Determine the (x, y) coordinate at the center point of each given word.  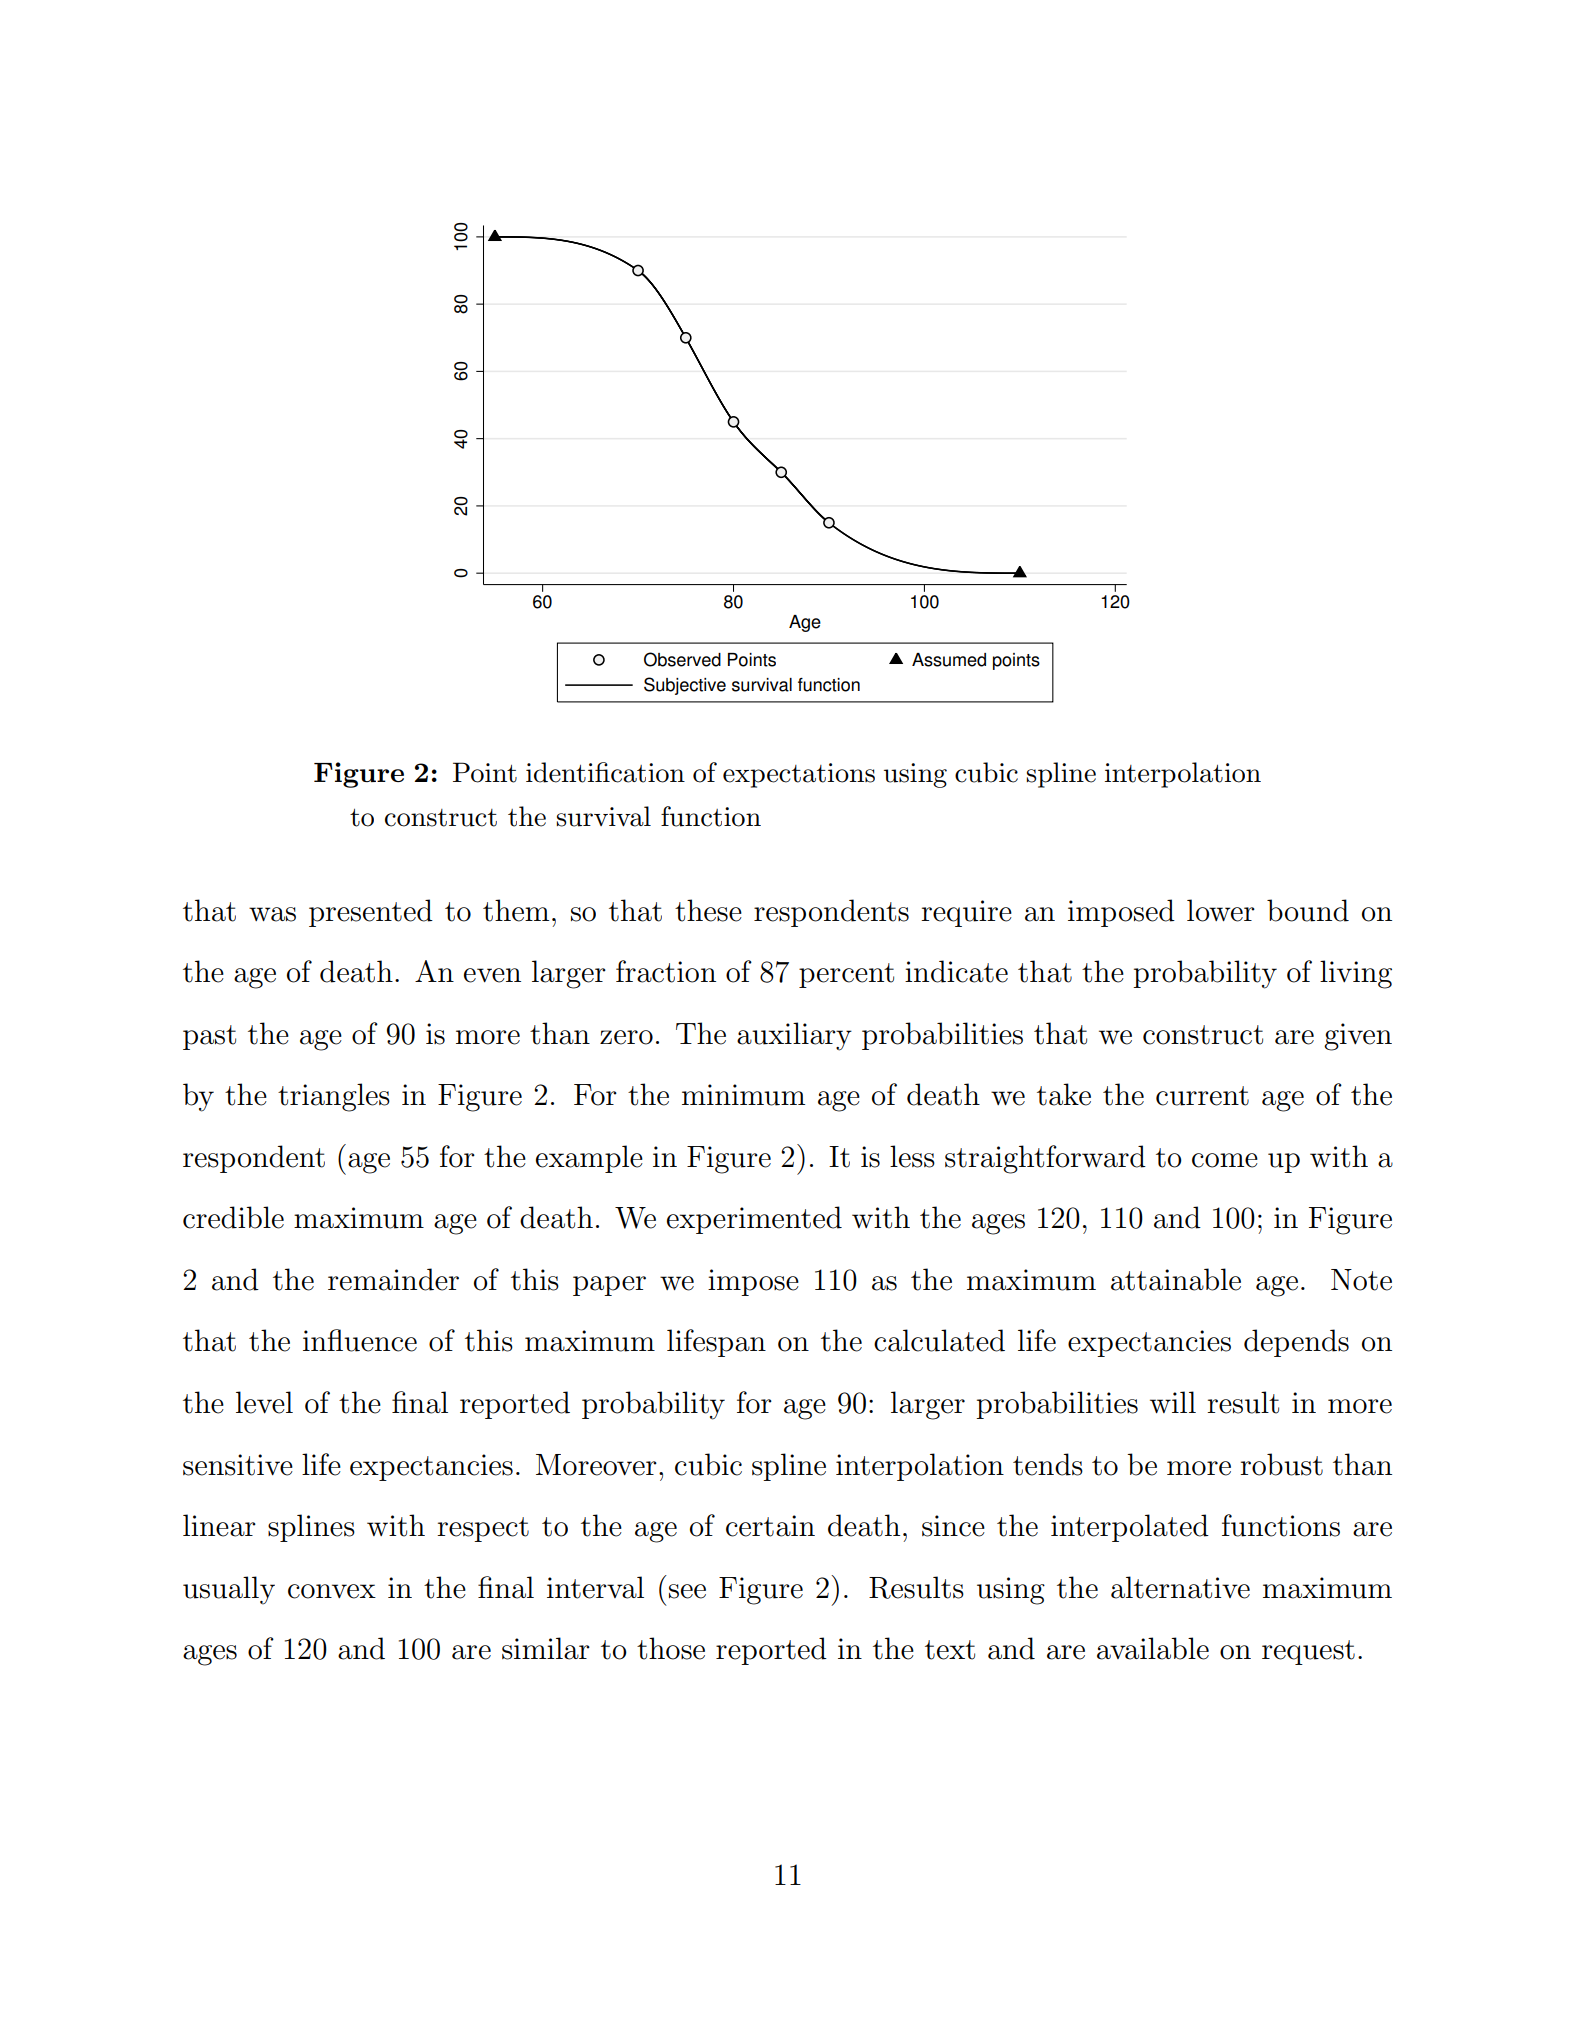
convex (332, 1591)
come (1225, 1160)
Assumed (949, 660)
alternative (1180, 1587)
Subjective (685, 686)
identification (605, 772)
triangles (334, 1097)
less (912, 1156)
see (687, 1591)
